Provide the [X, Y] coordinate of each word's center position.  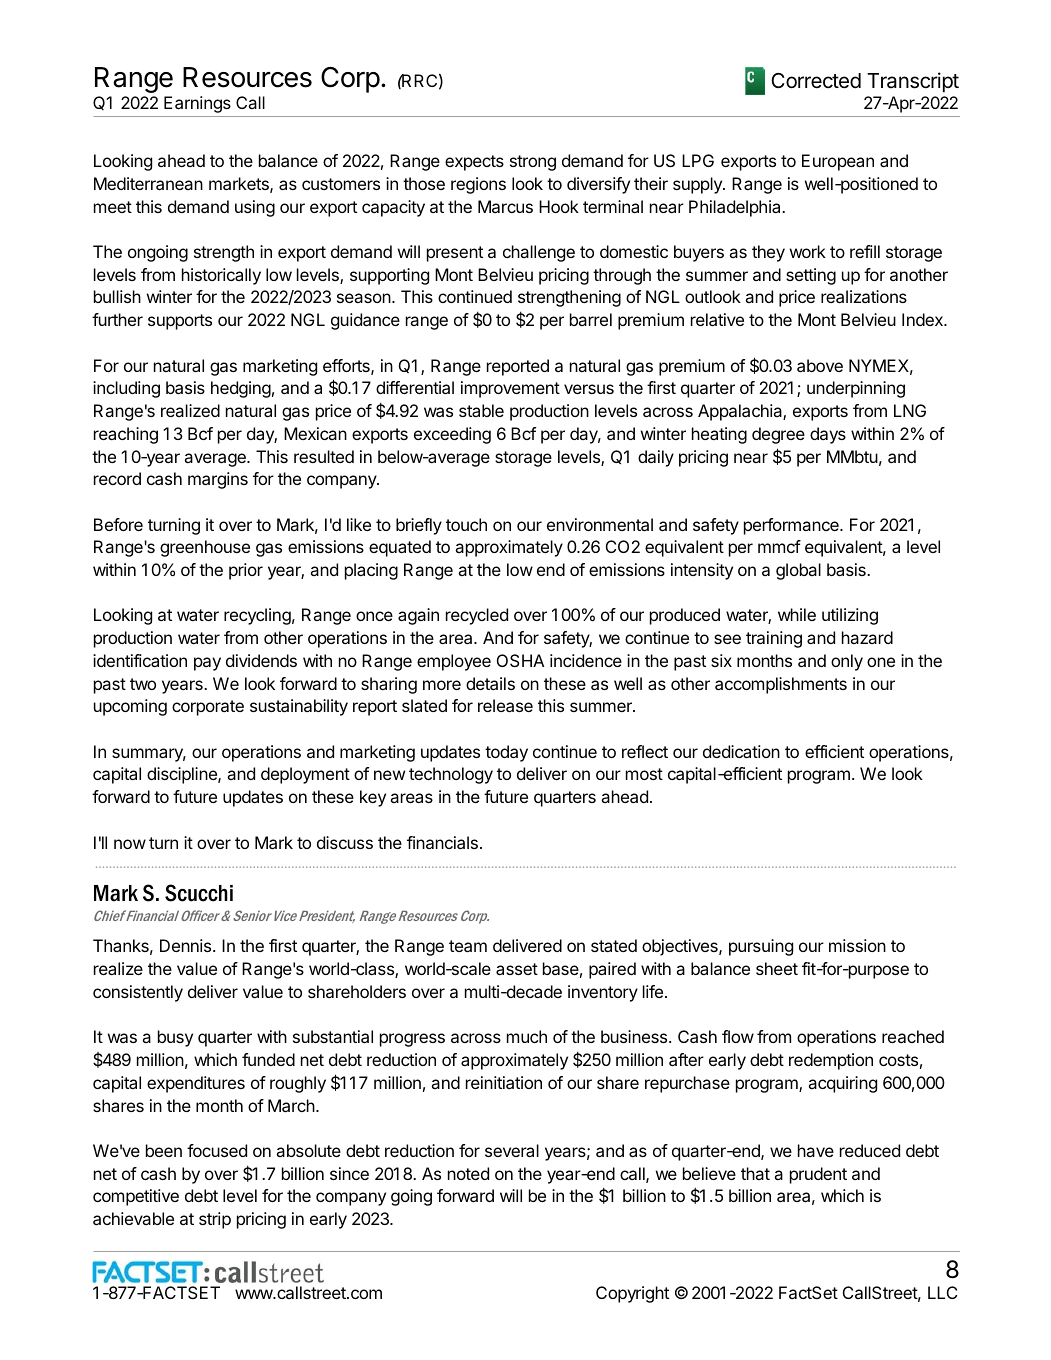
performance [792, 526]
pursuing [761, 947]
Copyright [632, 1294]
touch [466, 524]
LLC [942, 1292]
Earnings [197, 104]
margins [218, 480]
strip [215, 1220]
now [130, 844]
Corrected [816, 81]
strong [533, 163]
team [468, 946]
